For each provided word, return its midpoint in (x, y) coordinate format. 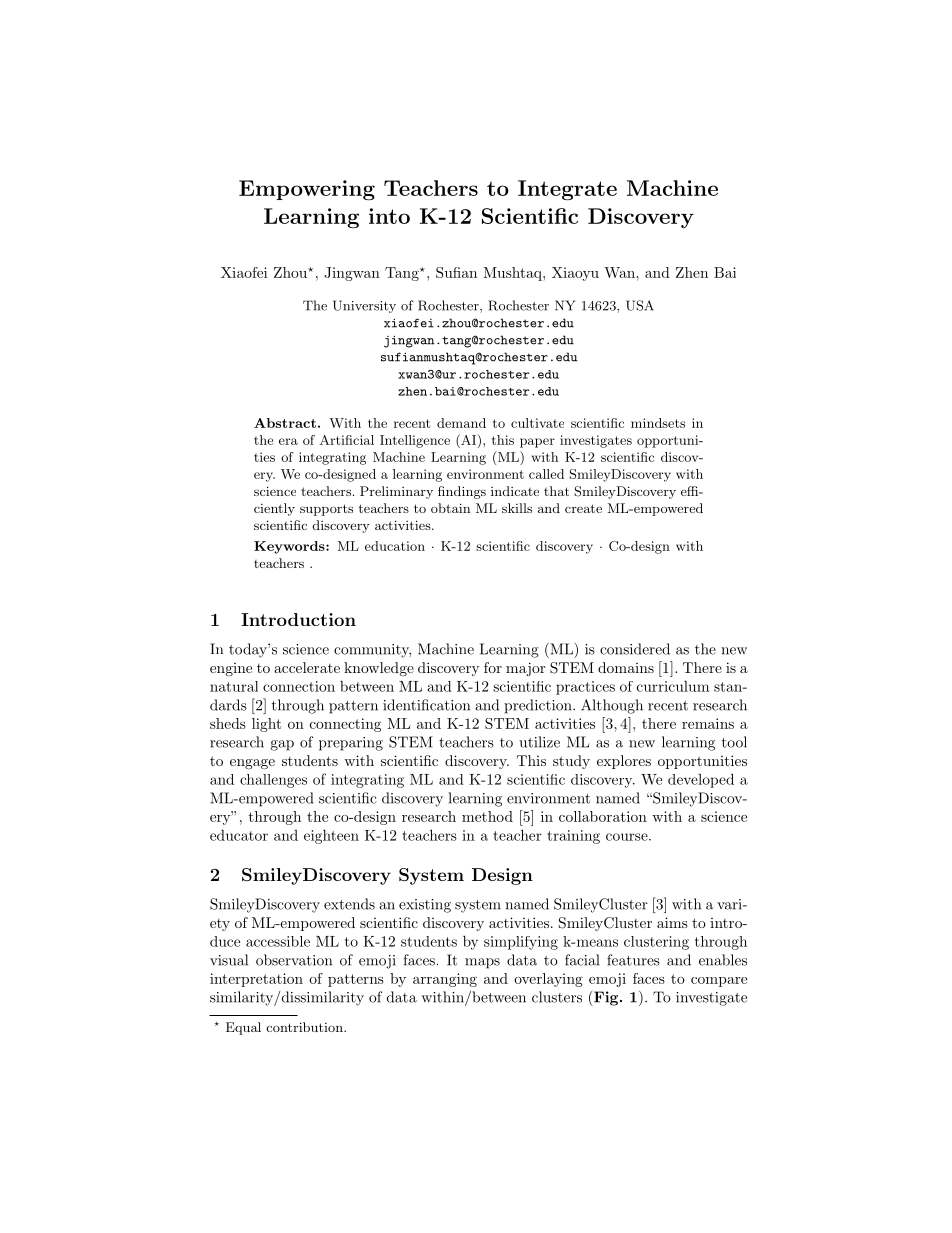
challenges (273, 781)
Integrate (567, 190)
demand (461, 423)
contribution (306, 1027)
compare (719, 982)
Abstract (285, 423)
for (493, 667)
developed (701, 780)
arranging (445, 980)
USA (640, 305)
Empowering (307, 190)
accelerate (307, 667)
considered (635, 649)
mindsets (658, 423)
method (487, 816)
